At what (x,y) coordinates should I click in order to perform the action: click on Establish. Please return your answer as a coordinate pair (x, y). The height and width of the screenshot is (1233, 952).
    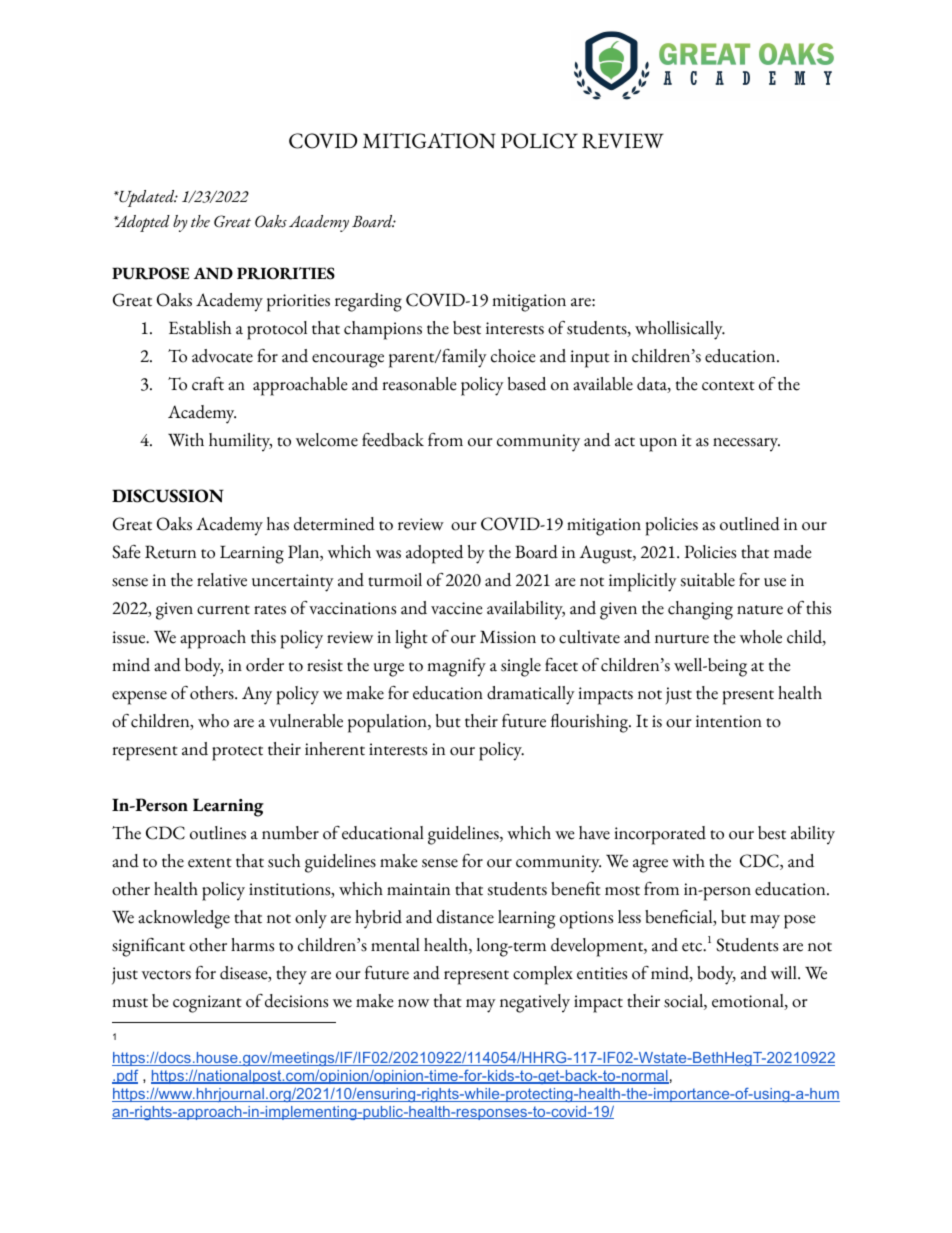
    Looking at the image, I should click on (200, 328).
